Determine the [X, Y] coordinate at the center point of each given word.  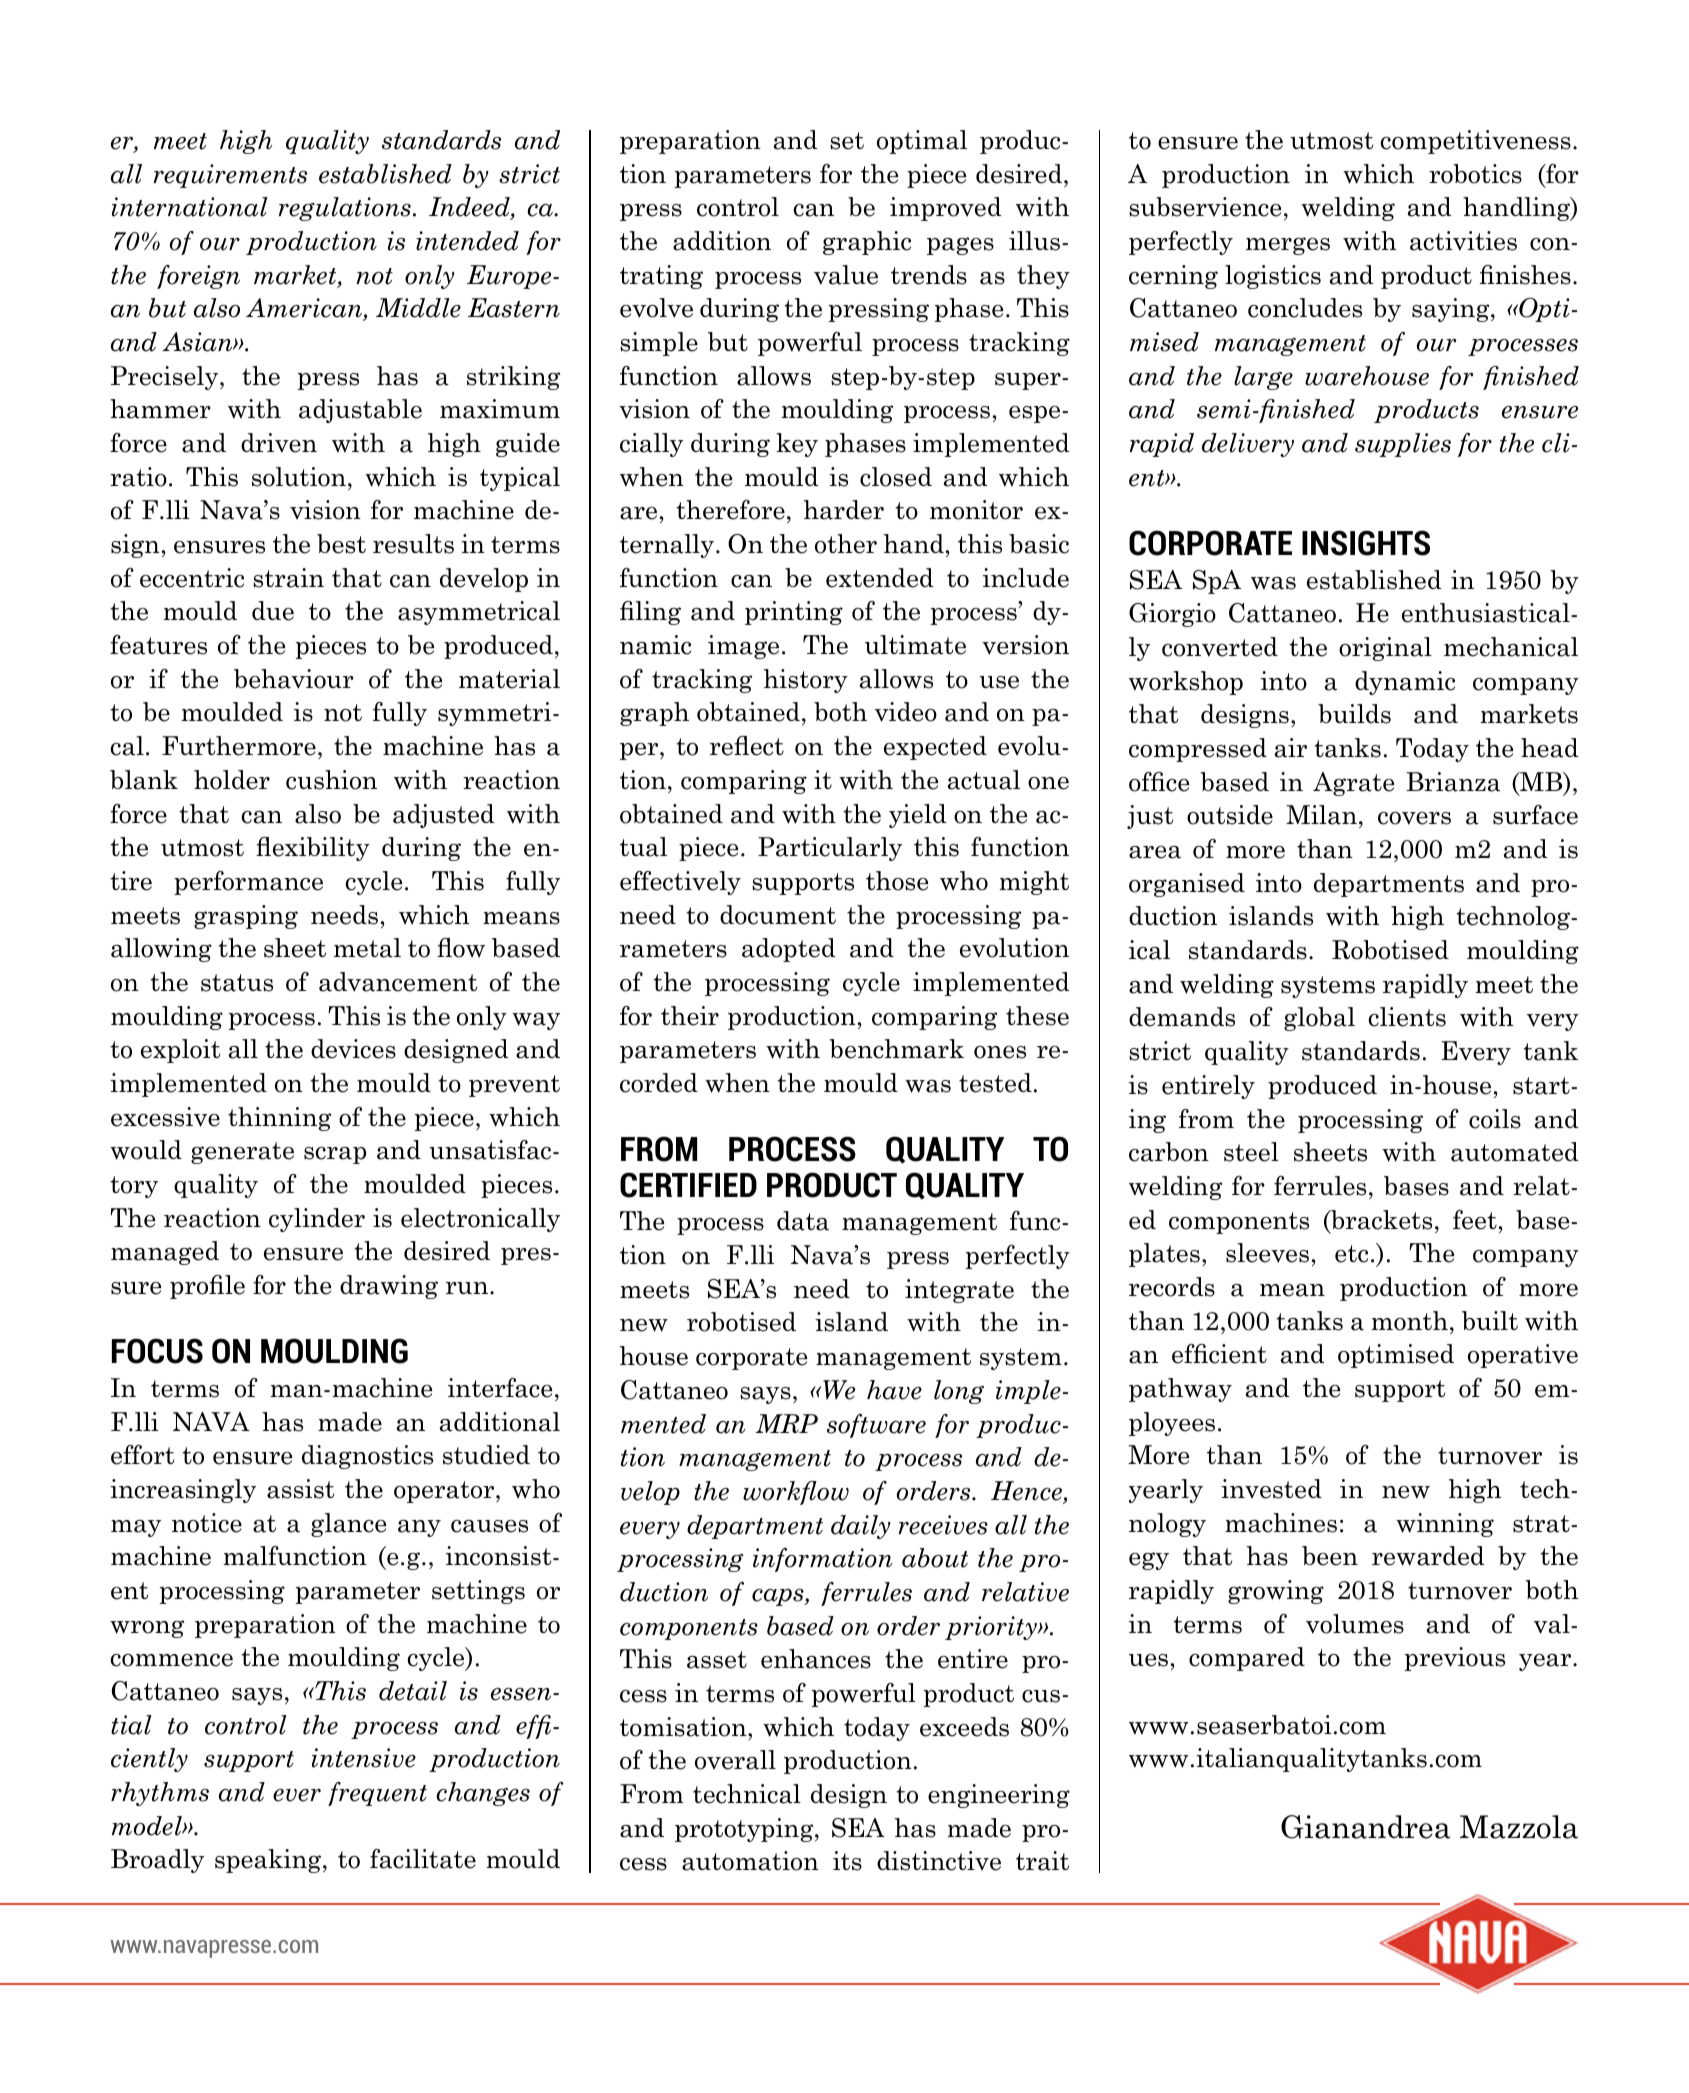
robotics [1475, 174]
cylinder [317, 1220]
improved [946, 209]
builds [1354, 714]
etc [1351, 1254]
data [803, 1221]
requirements [230, 176]
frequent [377, 1794]
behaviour [294, 679]
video [906, 712]
